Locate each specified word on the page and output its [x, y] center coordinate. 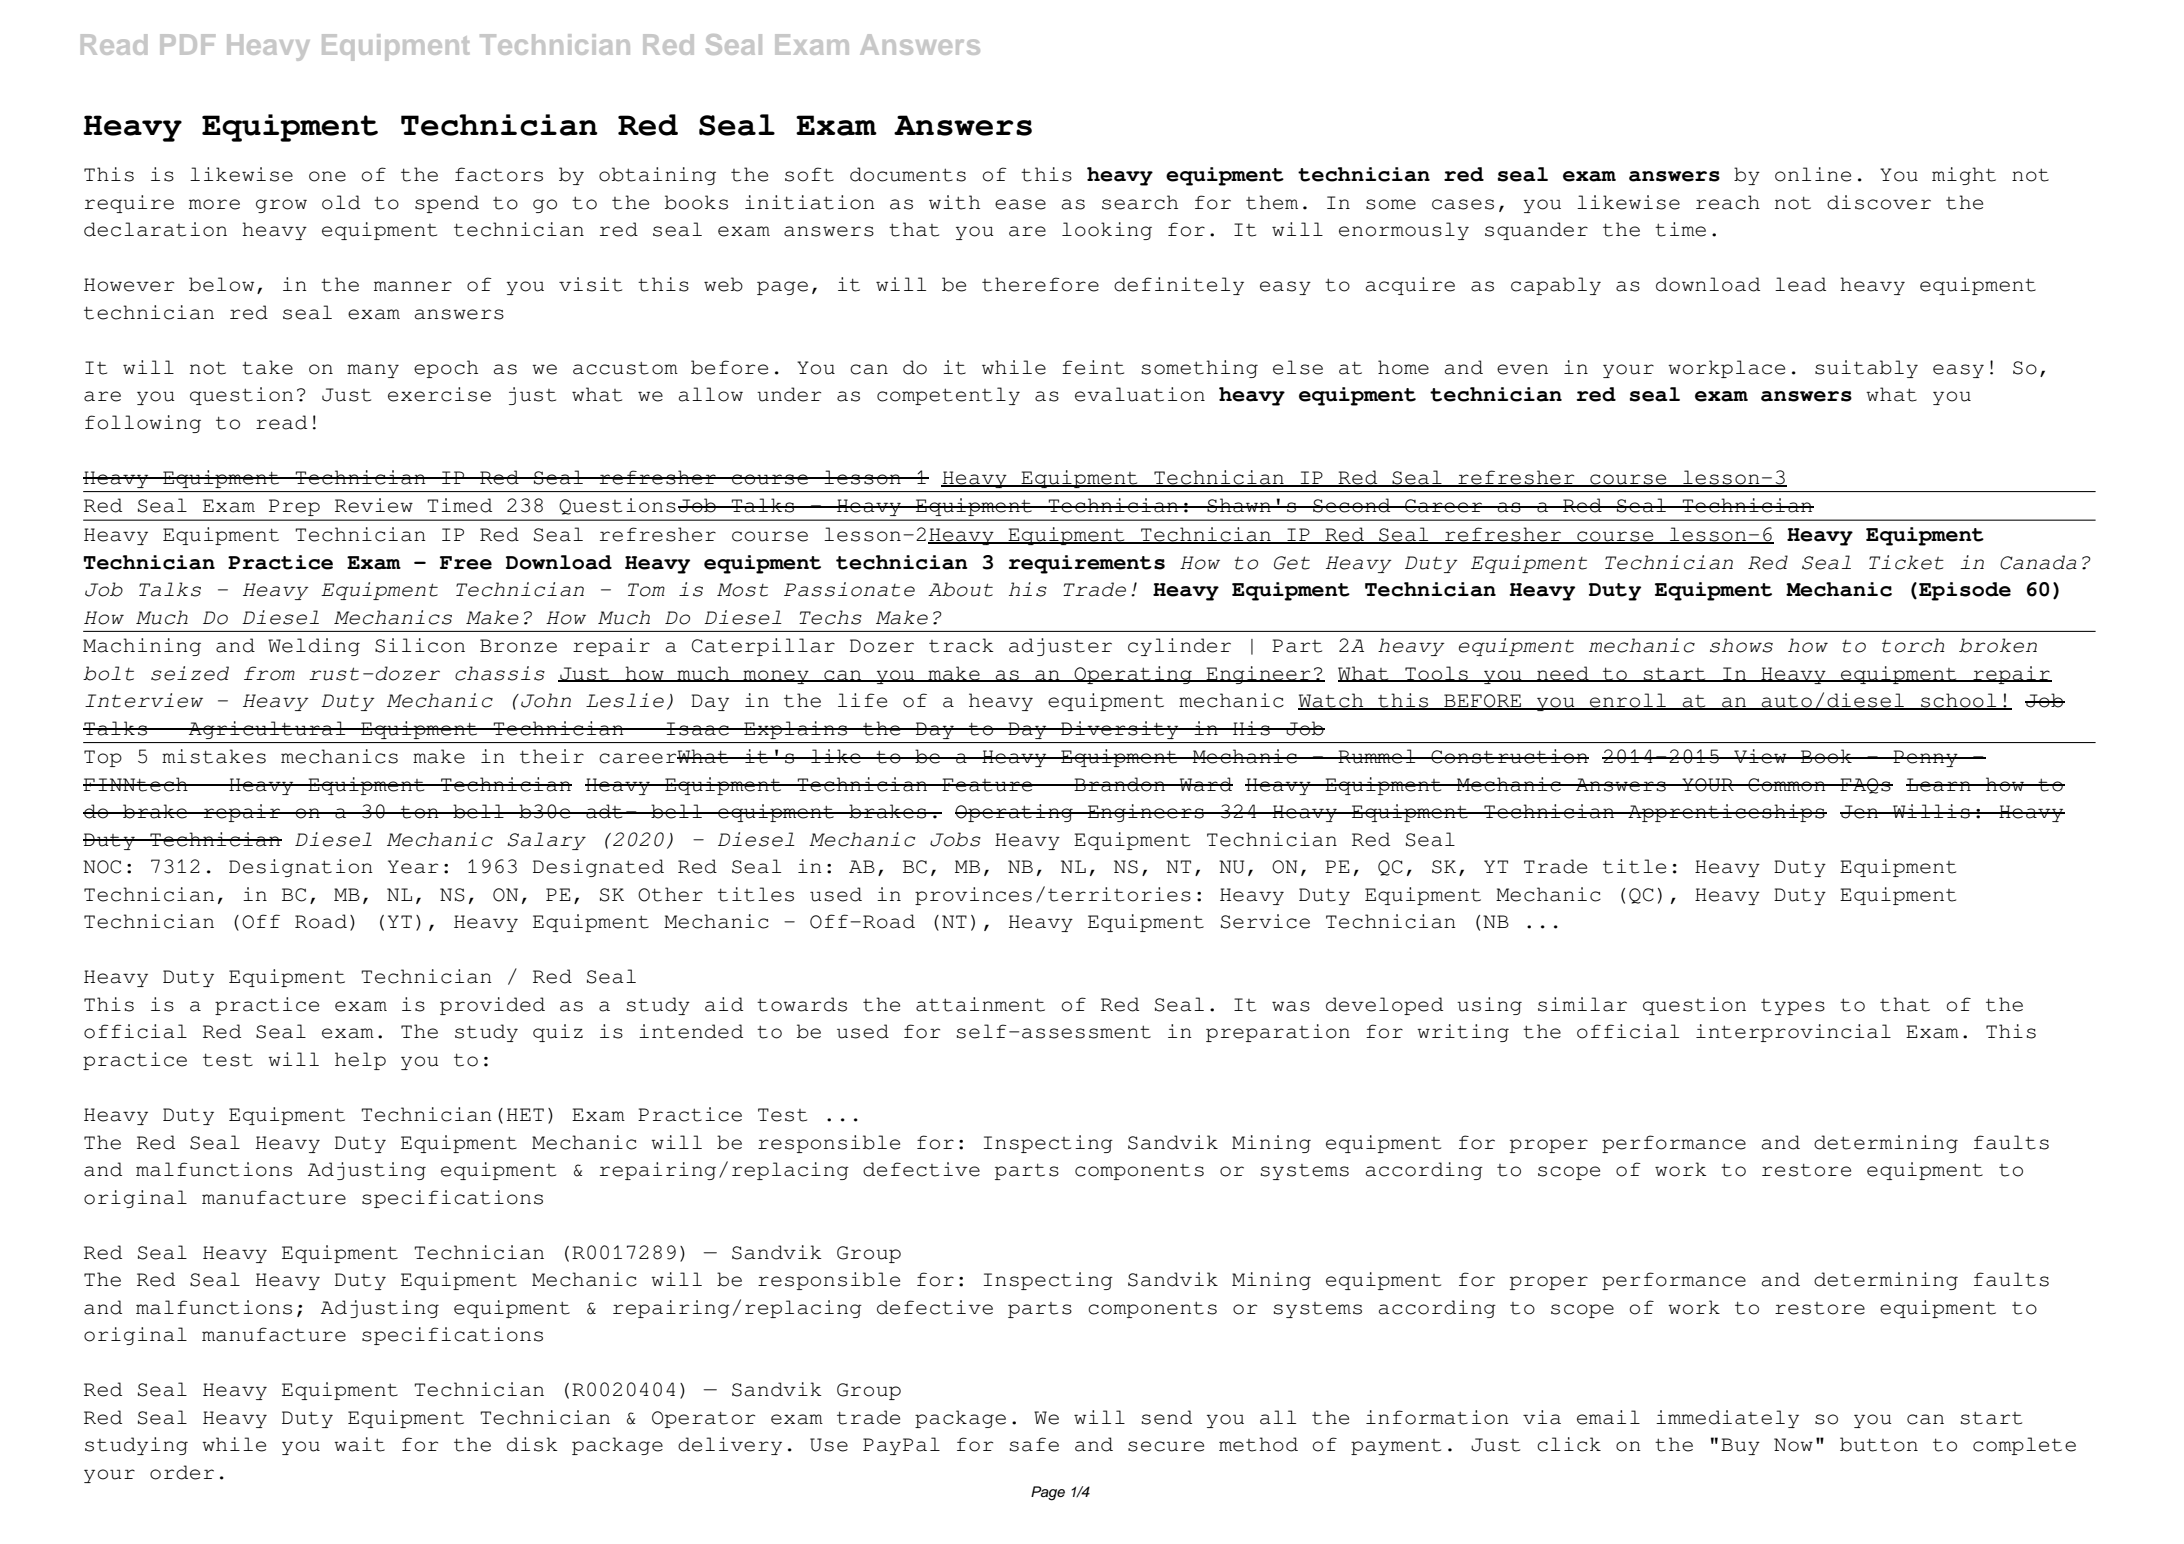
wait [359, 1444]
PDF [187, 44]
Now [1793, 1445]
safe [1034, 1444]
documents [908, 174]
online [1813, 174]
